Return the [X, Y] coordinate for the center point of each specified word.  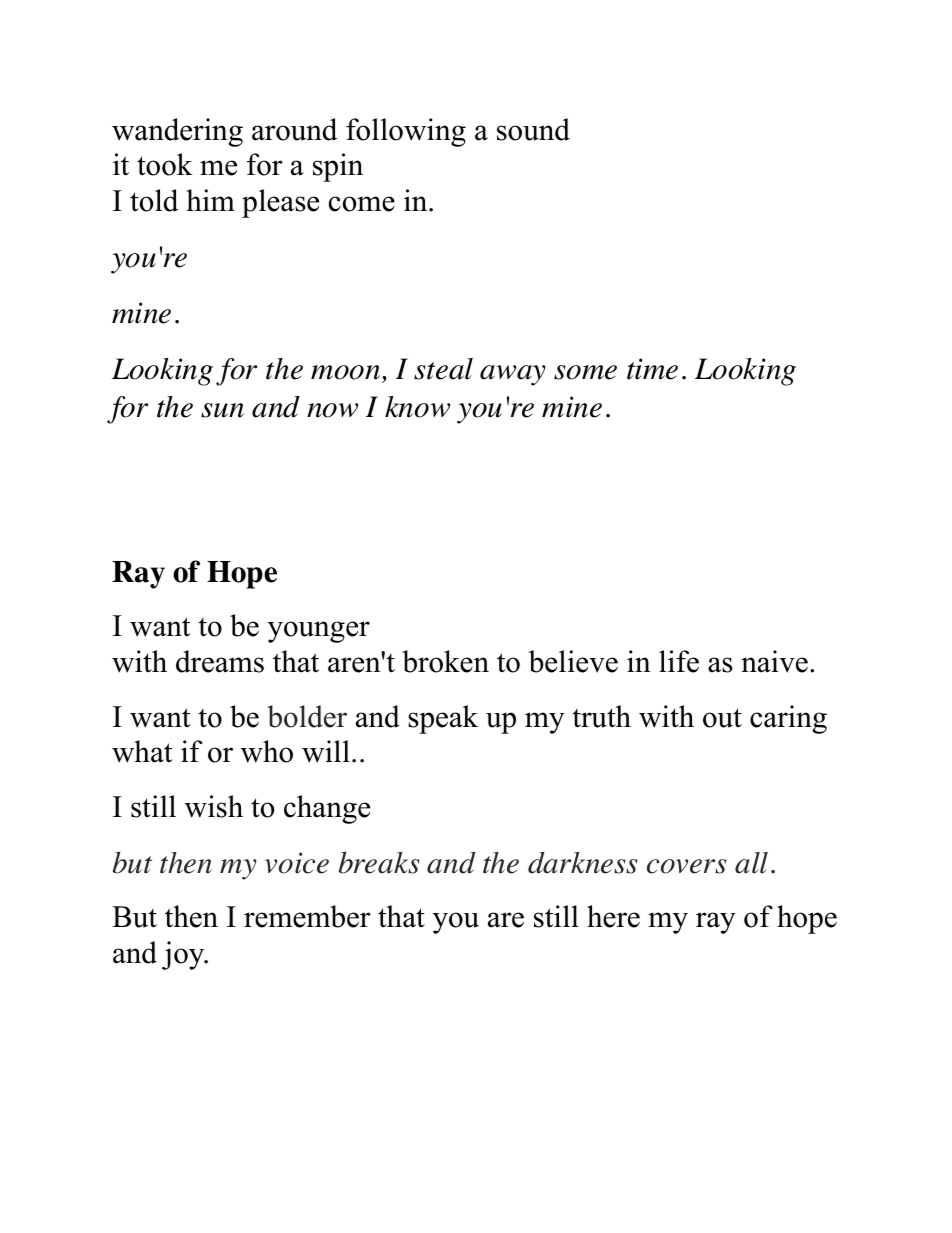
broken [445, 661]
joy [184, 955]
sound [533, 129]
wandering [177, 132]
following [406, 132]
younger [319, 632]
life [679, 661]
